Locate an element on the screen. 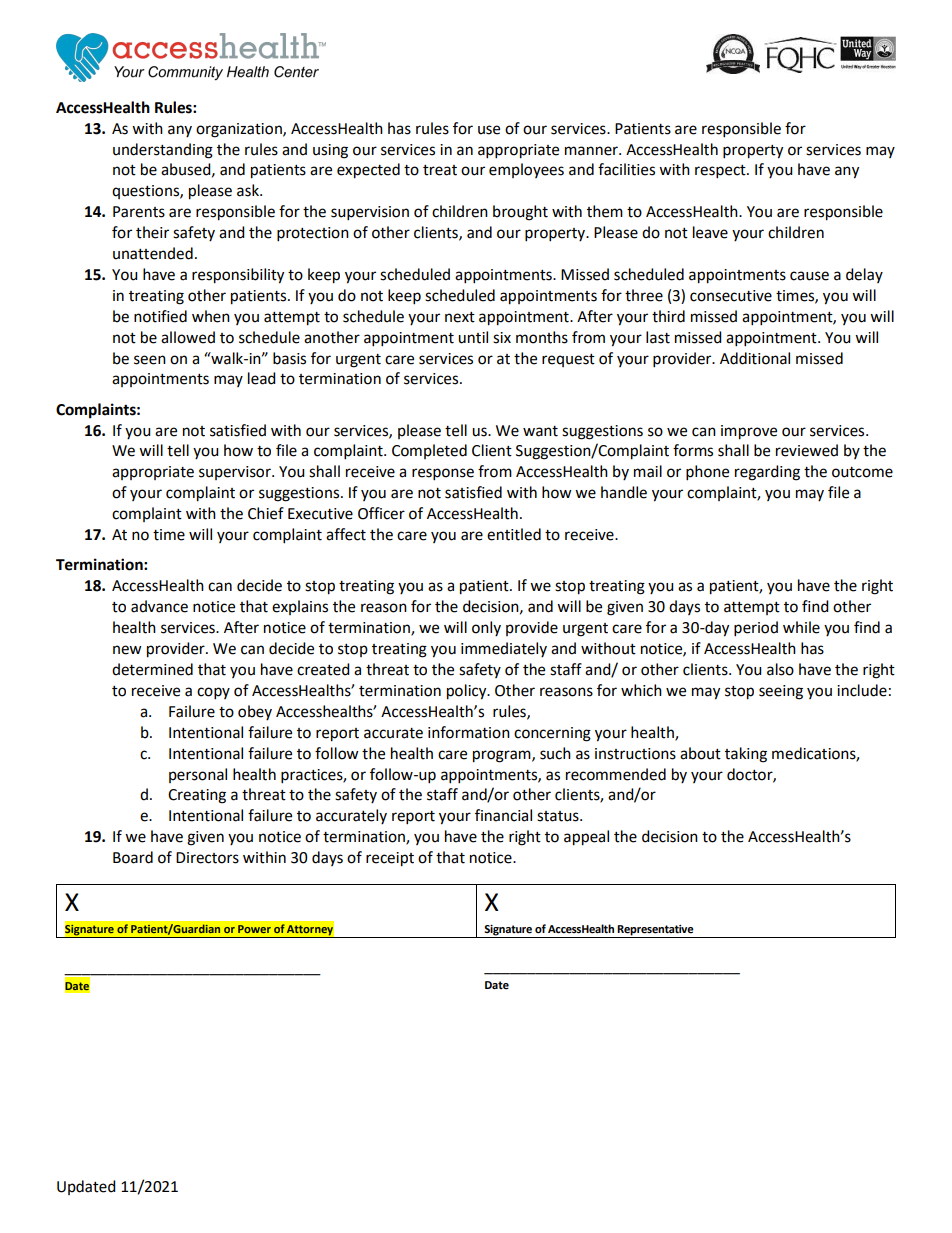 This screenshot has width=952, height=1233. lead is located at coordinates (262, 378).
